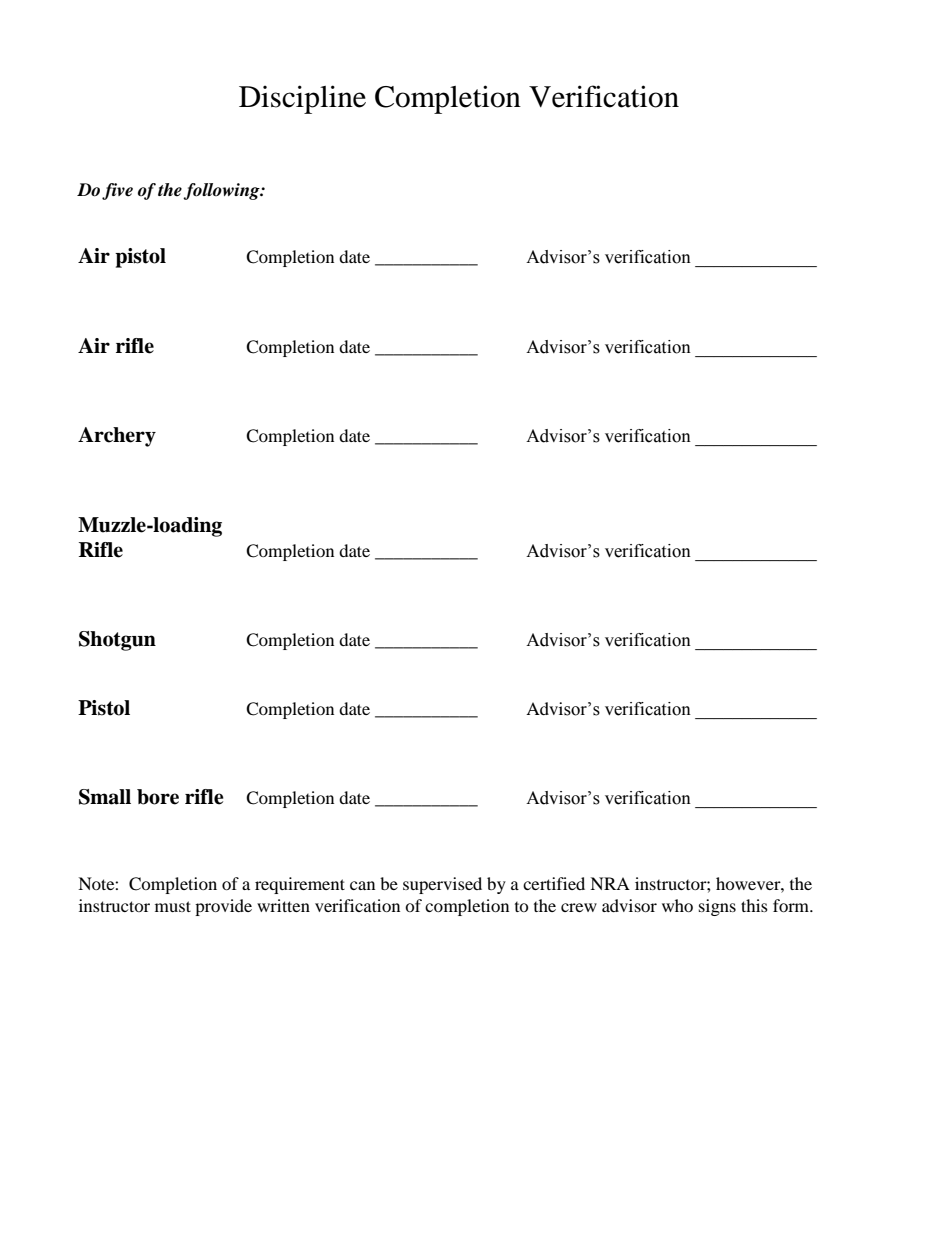 The width and height of the screenshot is (952, 1233). What do you see at coordinates (117, 191) in the screenshot?
I see `five` at bounding box center [117, 191].
